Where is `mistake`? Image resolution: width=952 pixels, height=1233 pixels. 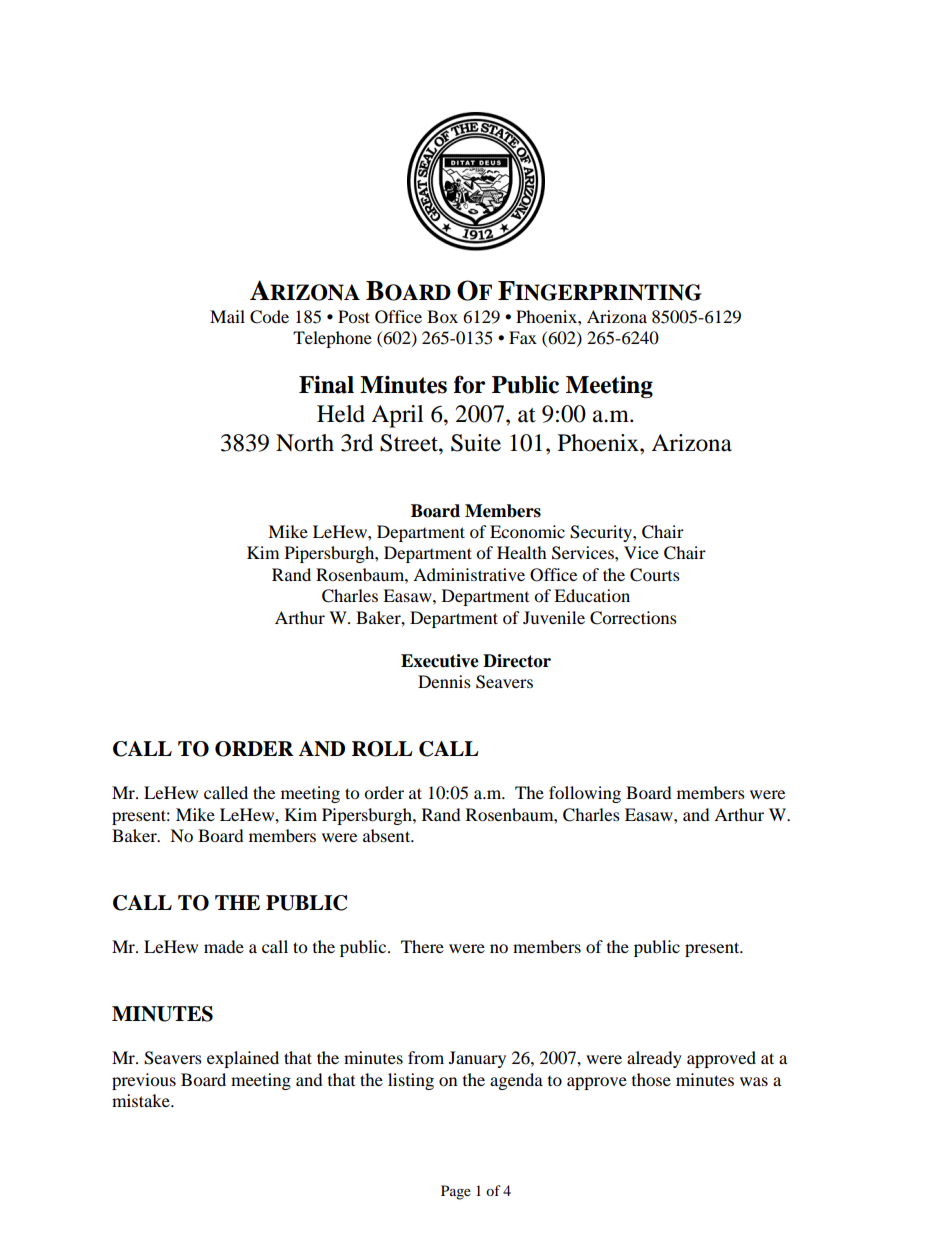
mistake is located at coordinates (142, 1100).
